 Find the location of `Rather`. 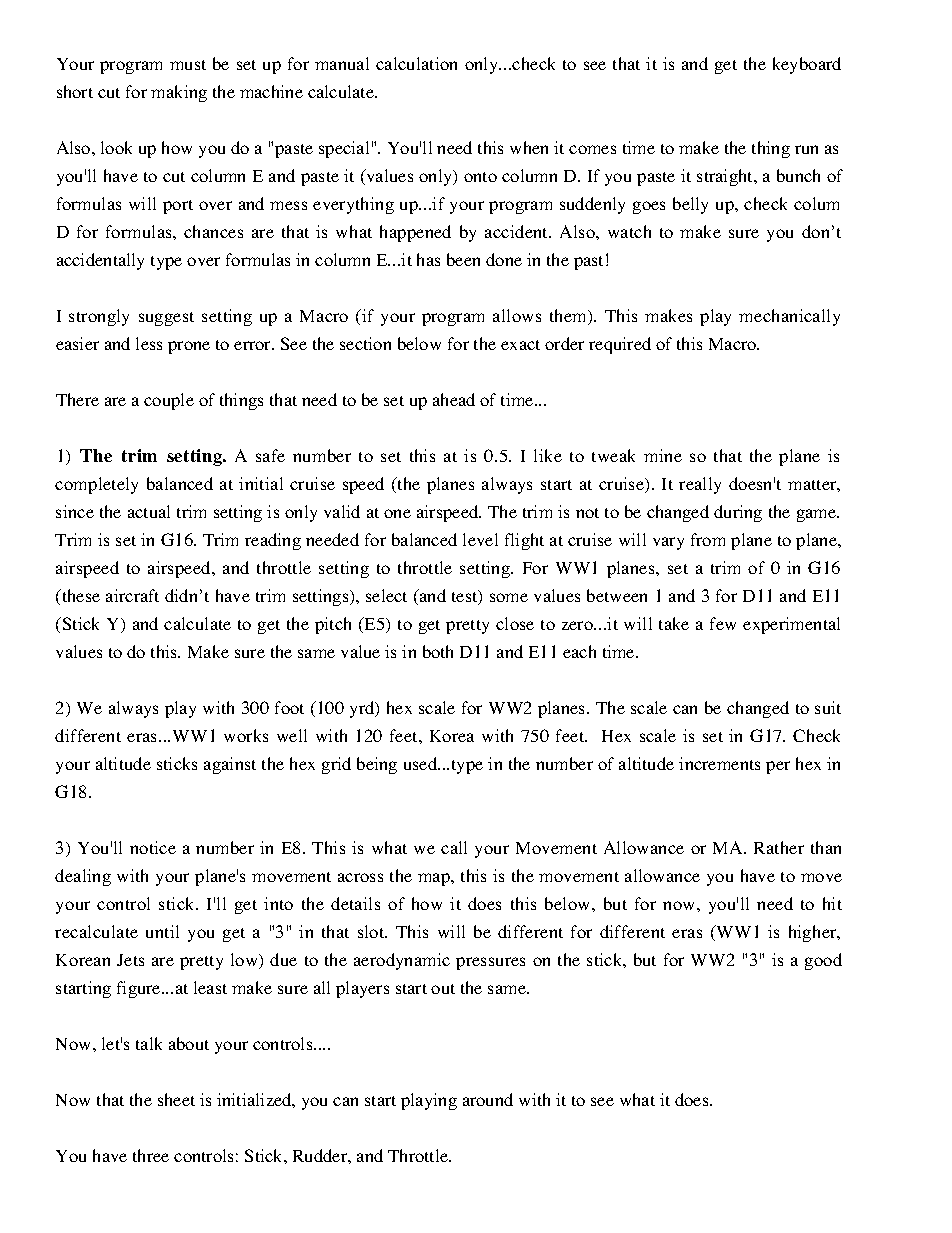

Rather is located at coordinates (779, 847).
